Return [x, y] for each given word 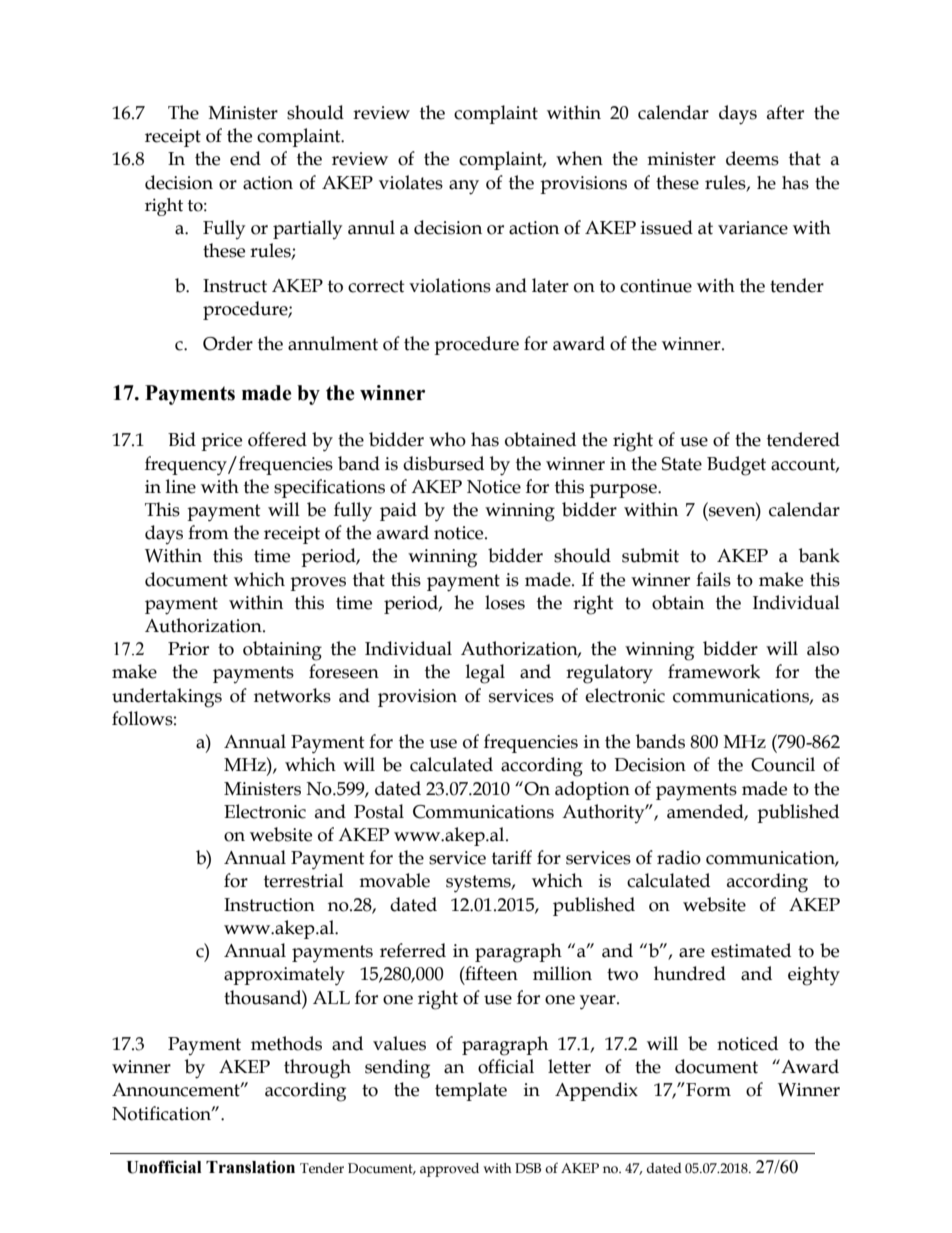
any [464, 187]
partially [307, 229]
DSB [528, 1168]
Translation [250, 1167]
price [221, 442]
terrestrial [304, 880]
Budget [736, 466]
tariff [512, 857]
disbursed [443, 463]
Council [783, 764]
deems [752, 158]
